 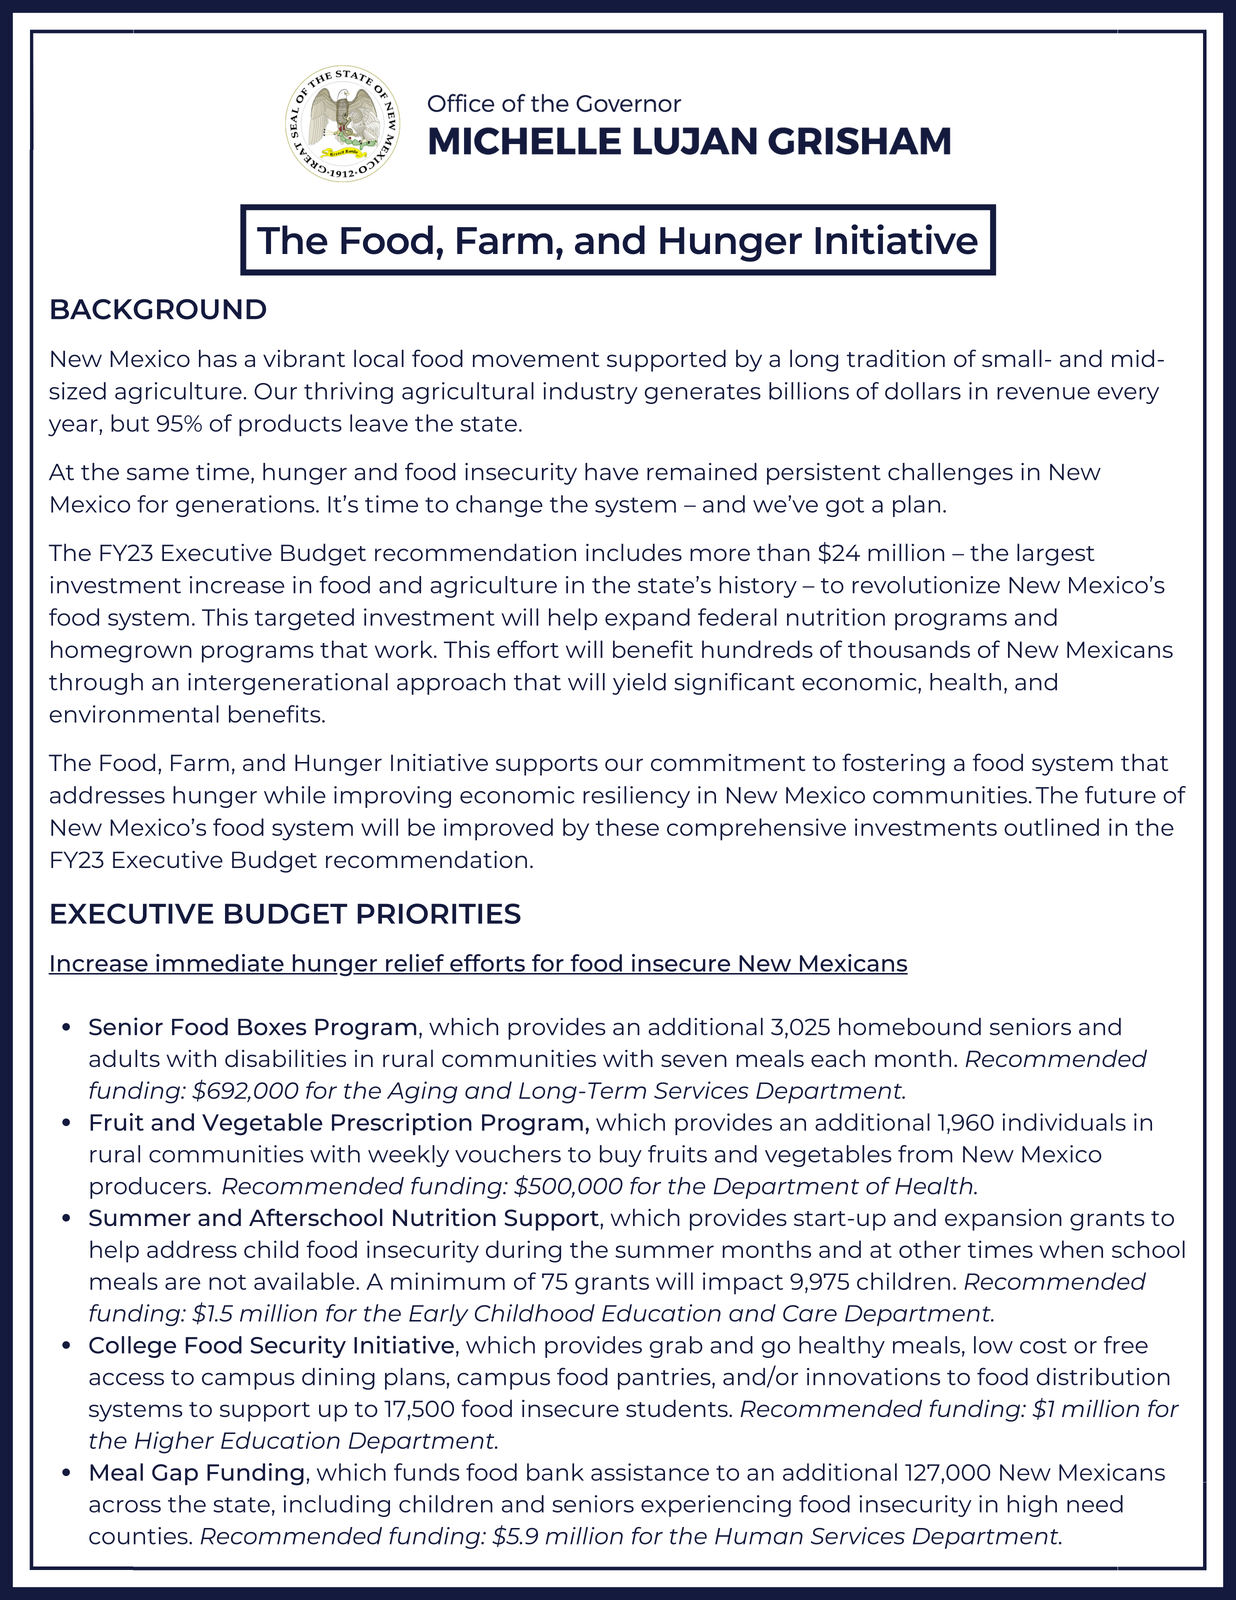 I want to click on immediate, so click(x=220, y=964).
